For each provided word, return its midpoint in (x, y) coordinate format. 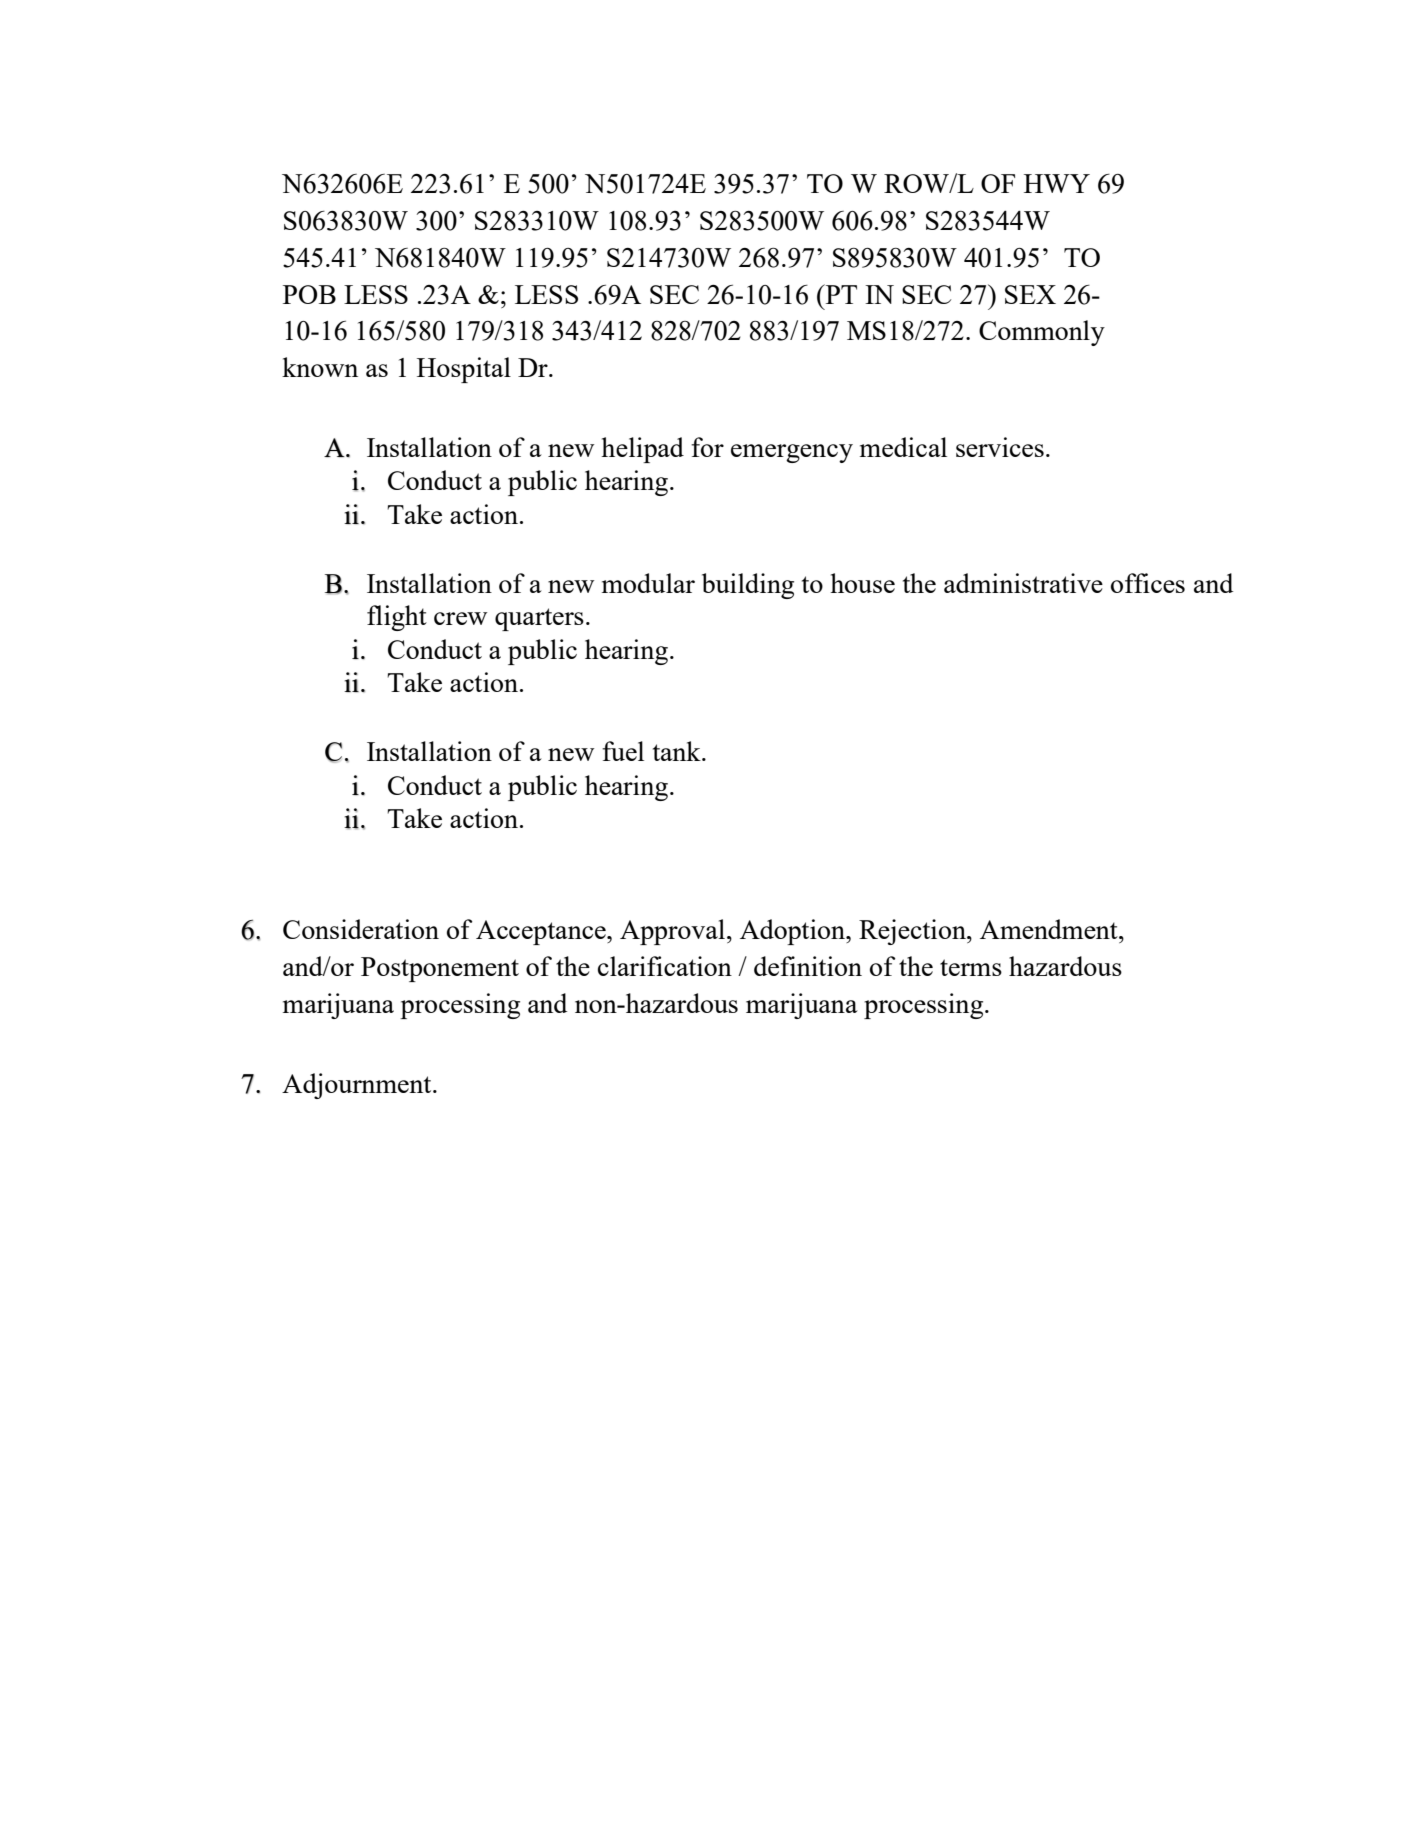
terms (971, 967)
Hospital (464, 370)
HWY (1057, 183)
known (320, 367)
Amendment (1050, 929)
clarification (665, 966)
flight (397, 618)
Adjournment (358, 1086)
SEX (1030, 294)
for (707, 447)
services (1000, 447)
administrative (1023, 583)
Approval (674, 932)
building (748, 586)
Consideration (361, 929)
